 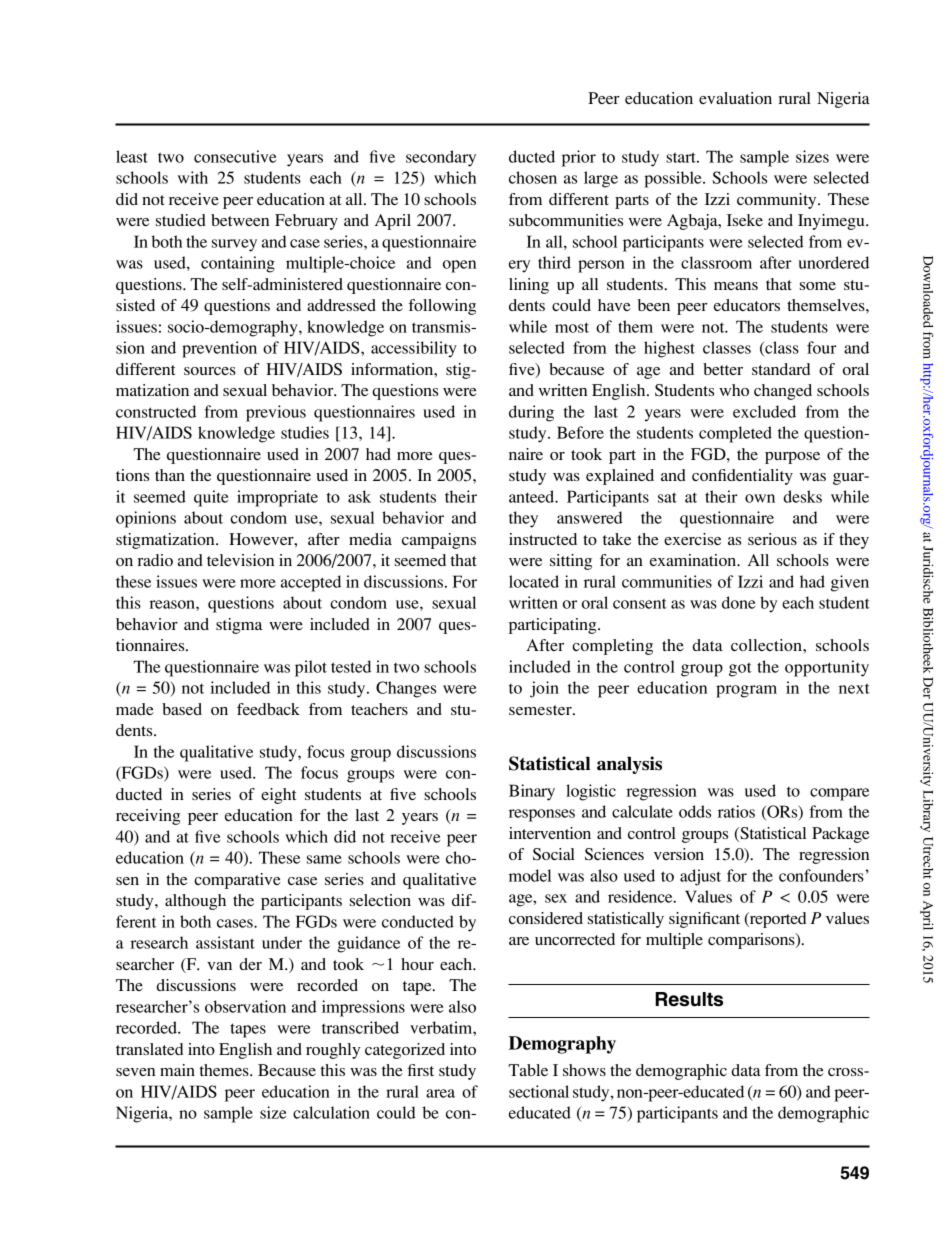 What do you see at coordinates (747, 305) in the document?
I see `educators` at bounding box center [747, 305].
